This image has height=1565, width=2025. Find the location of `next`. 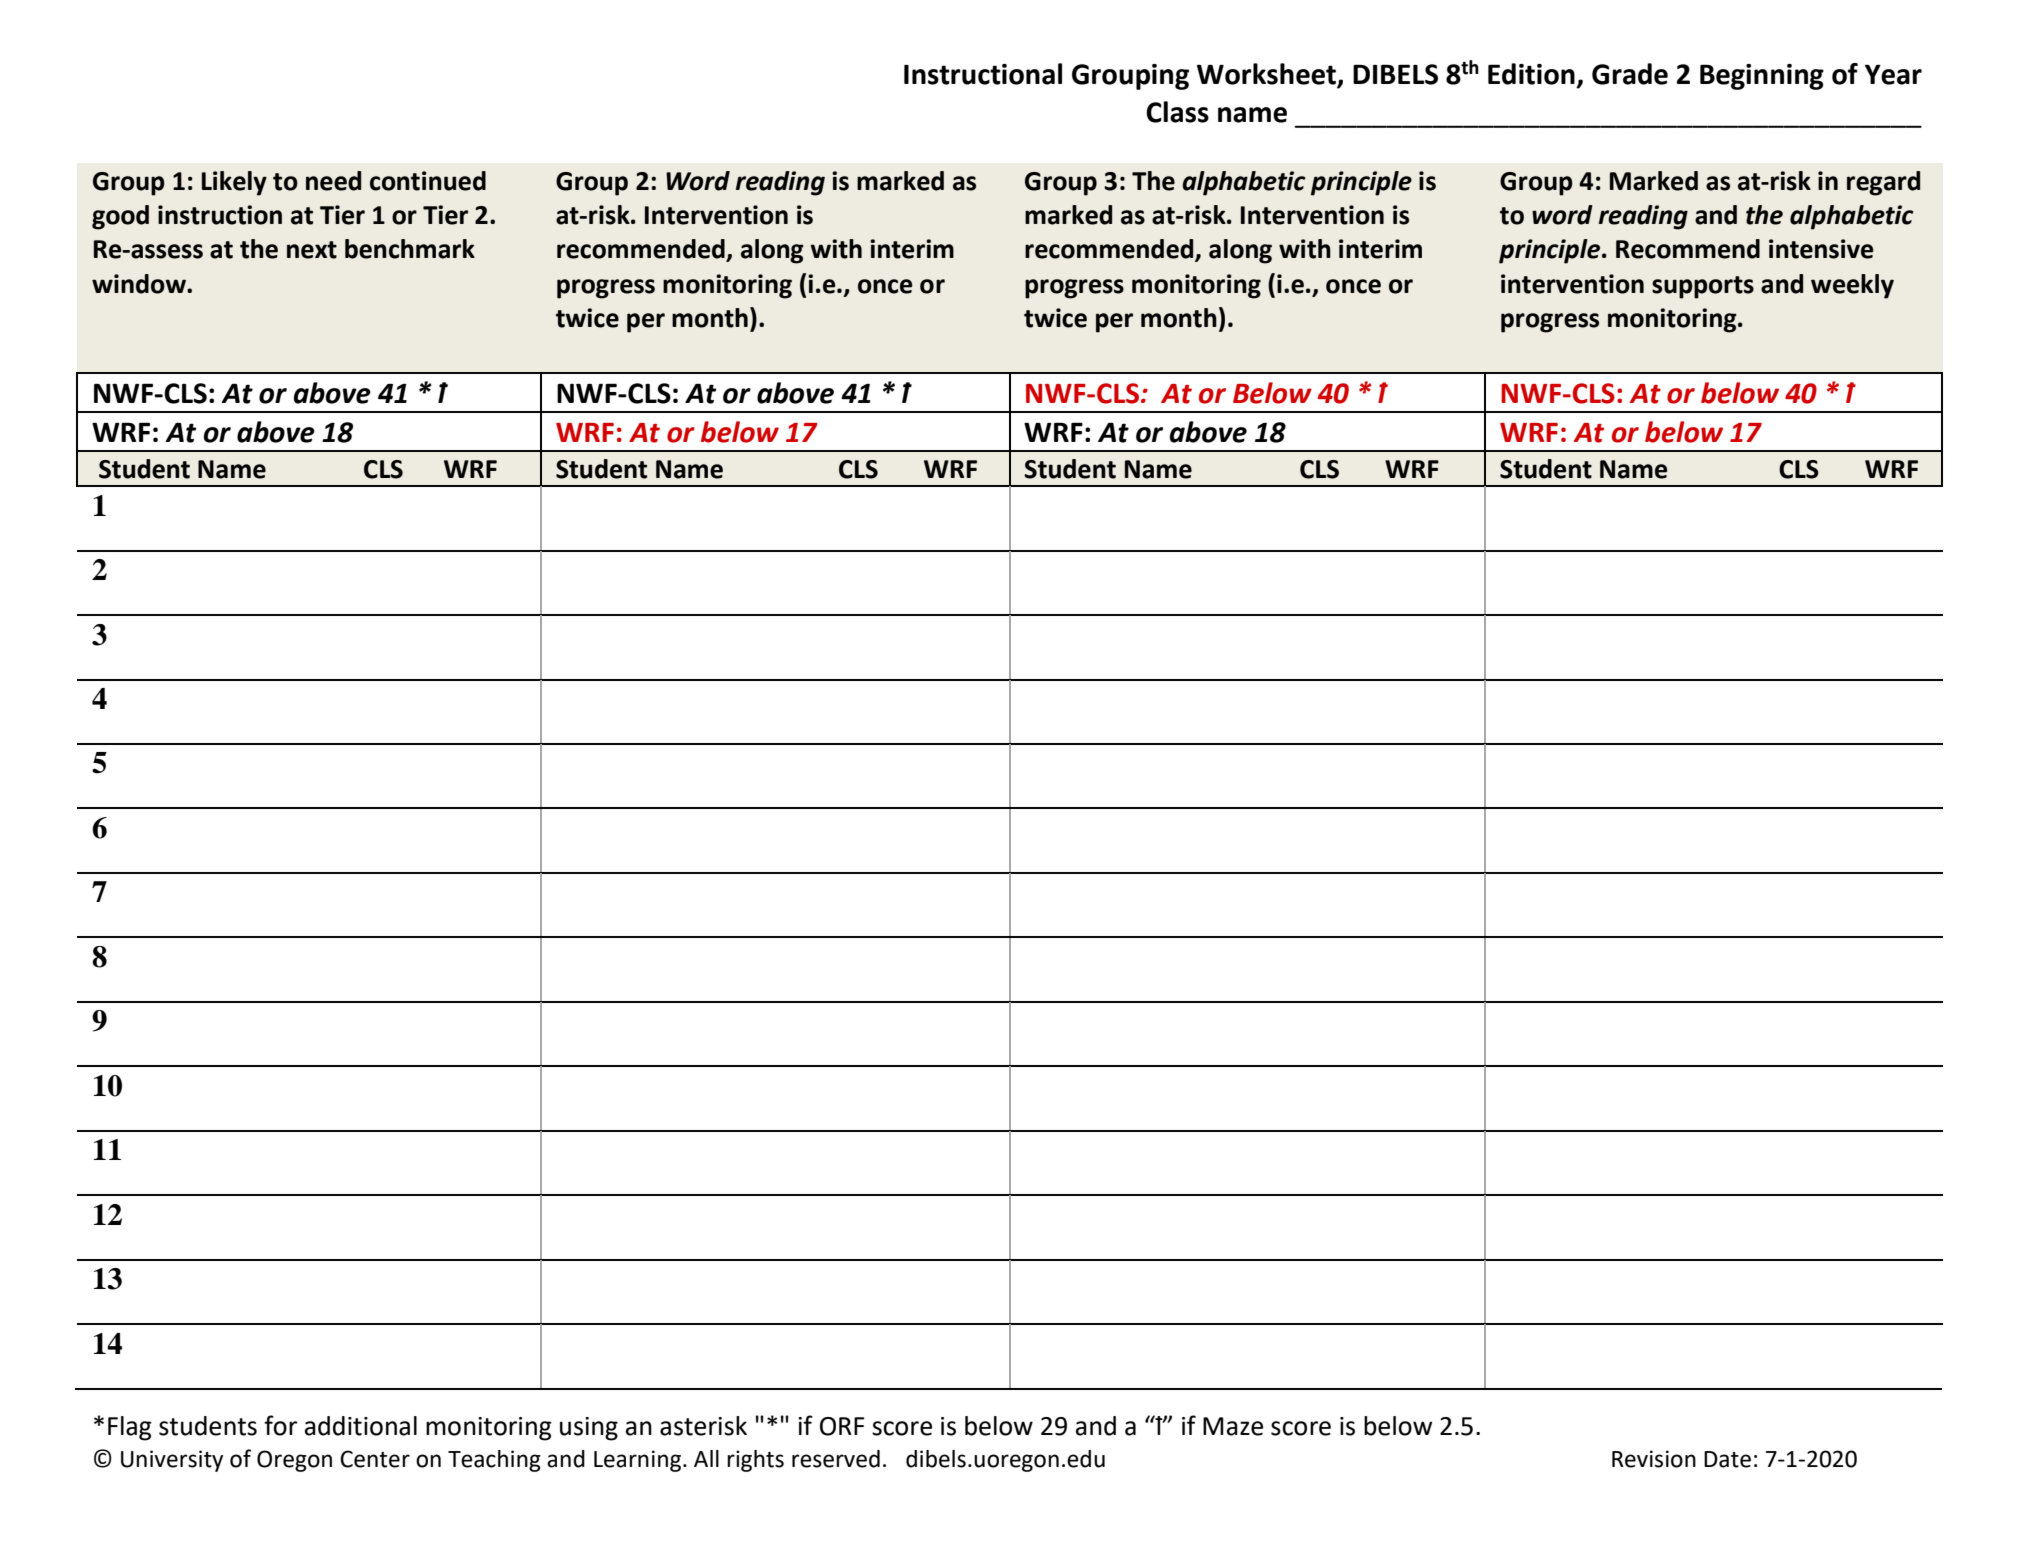

next is located at coordinates (312, 250).
